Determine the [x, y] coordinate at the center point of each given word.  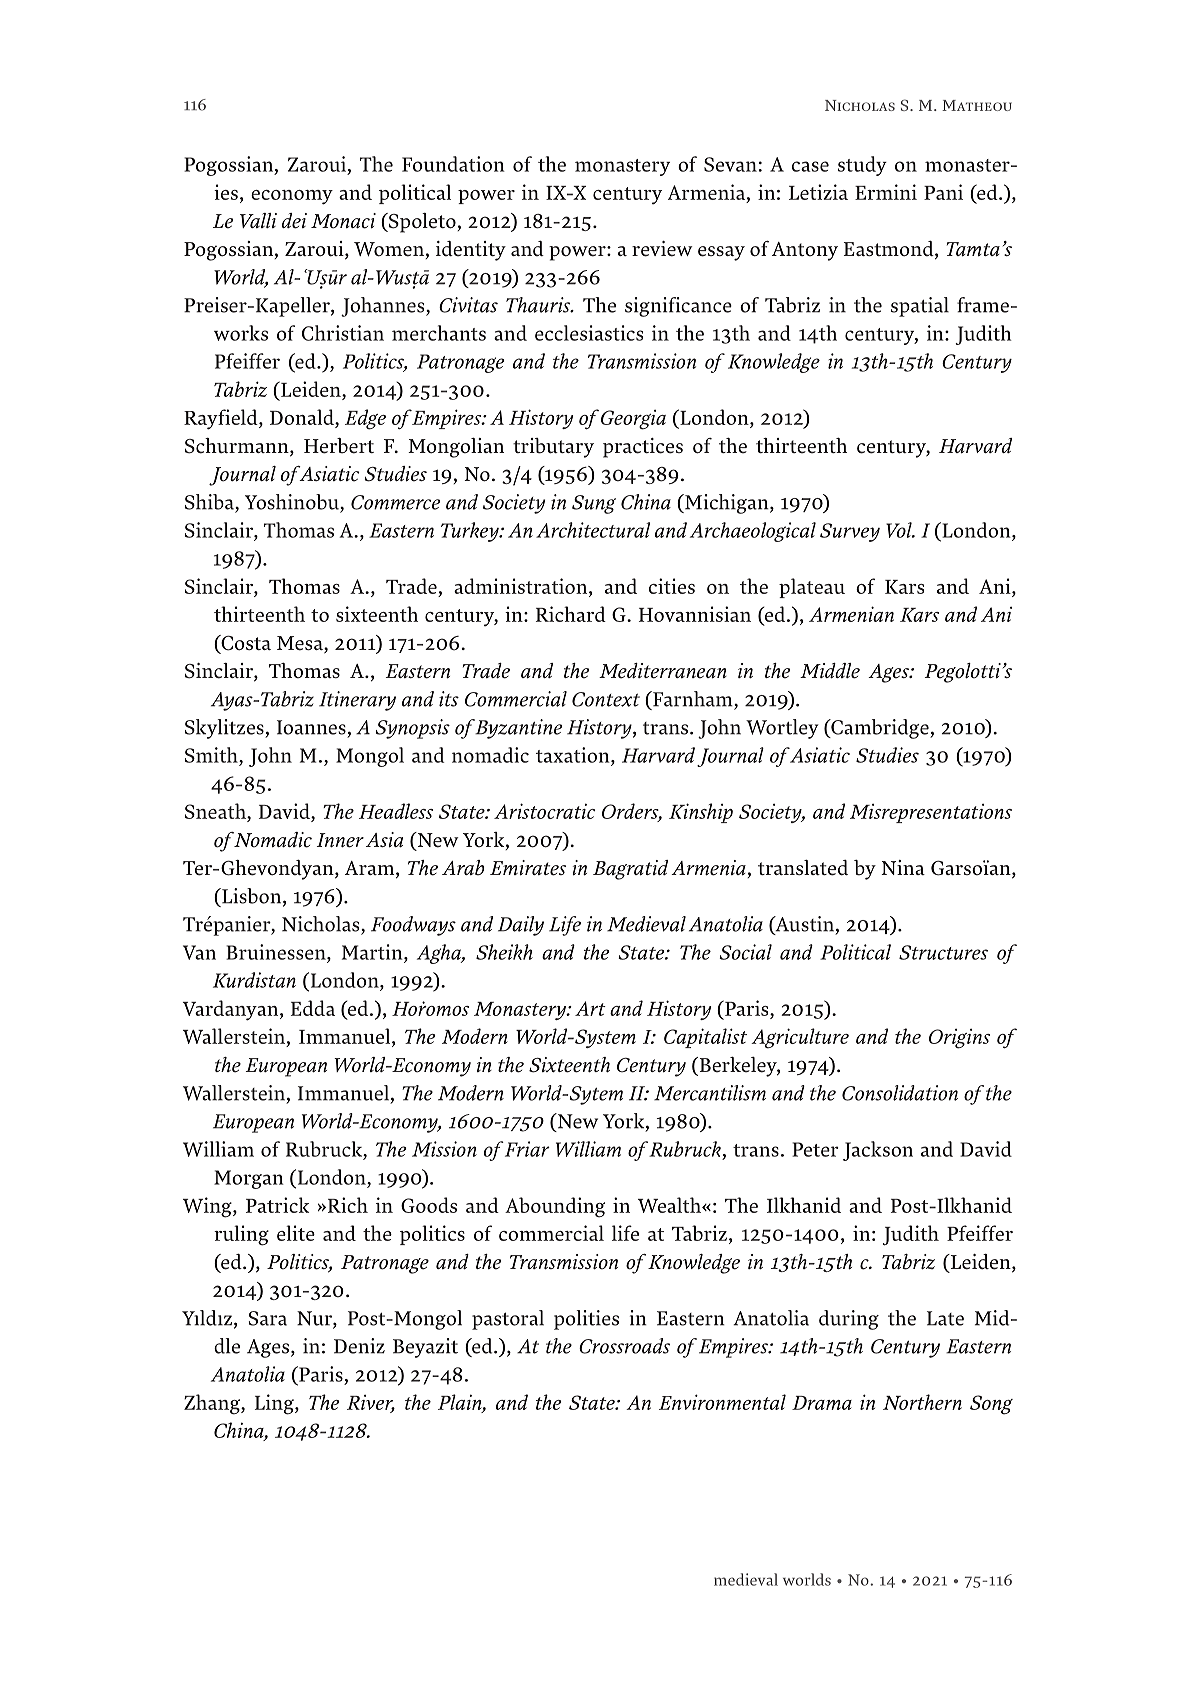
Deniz [359, 1346]
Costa [245, 644]
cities [672, 586]
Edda [313, 1008]
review [662, 249]
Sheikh [504, 952]
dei [294, 221]
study [862, 166]
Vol [900, 530]
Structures [943, 952]
